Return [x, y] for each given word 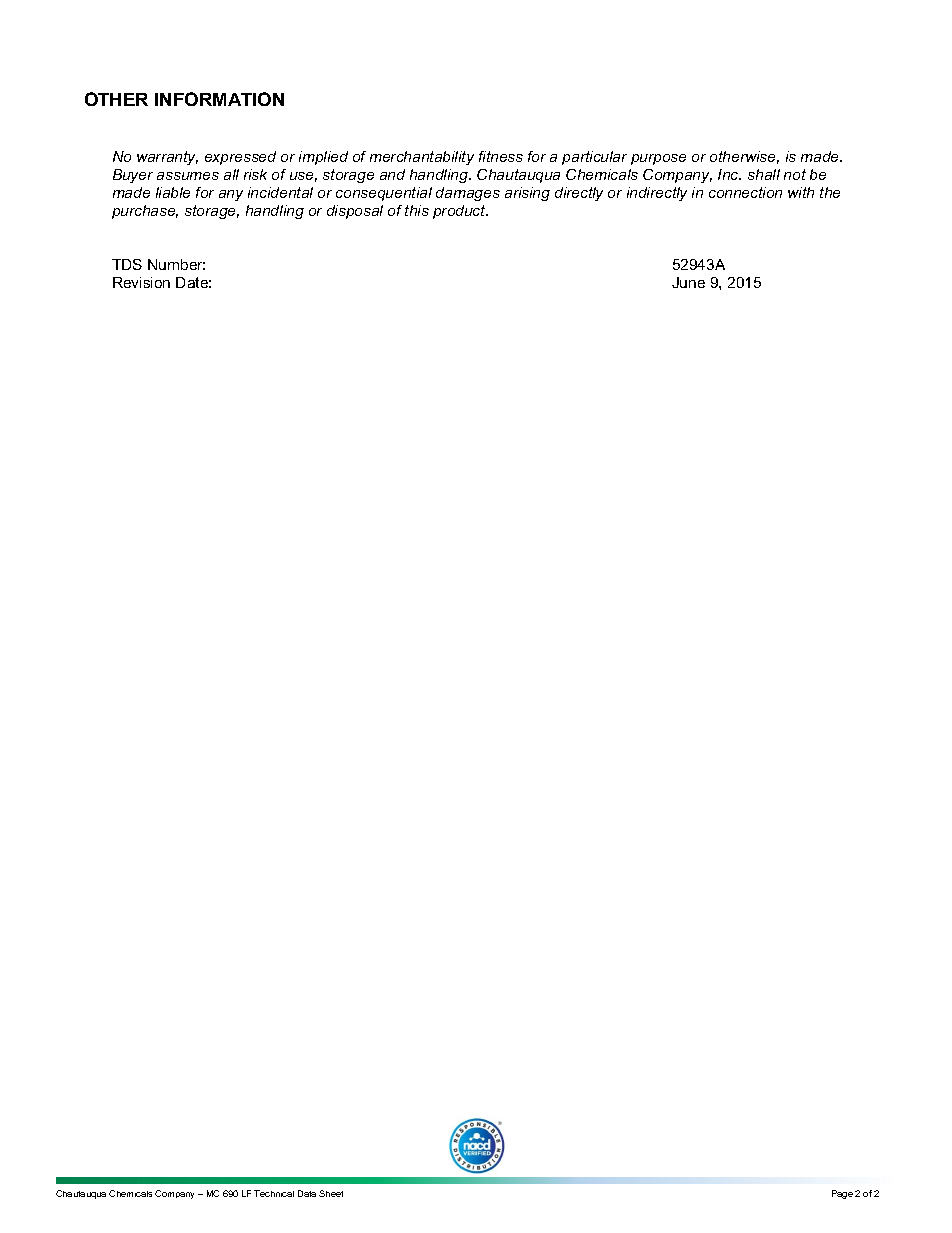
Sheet [331, 1193]
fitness [501, 156]
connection [745, 192]
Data [307, 1193]
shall [764, 174]
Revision [141, 282]
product [460, 212]
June [688, 282]
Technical [274, 1193]
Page [842, 1194]
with [801, 192]
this [417, 210]
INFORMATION [219, 99]
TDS [127, 264]
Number [176, 264]
